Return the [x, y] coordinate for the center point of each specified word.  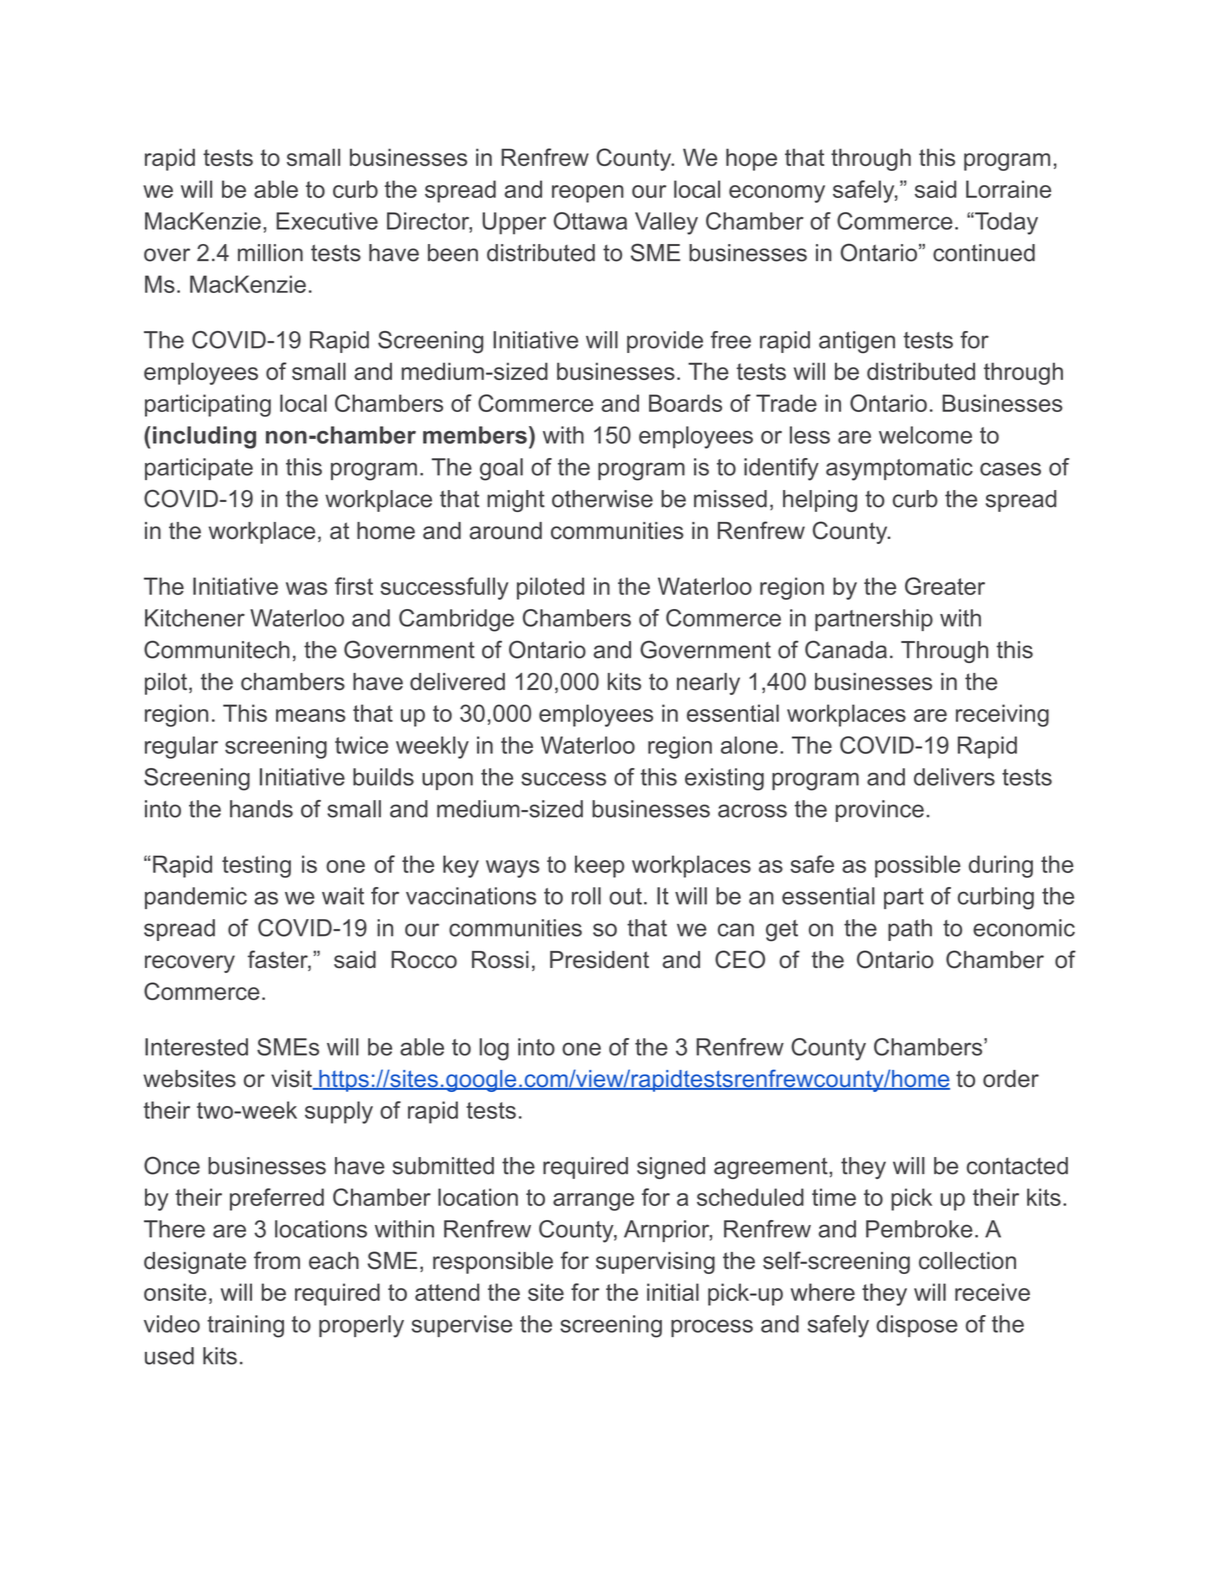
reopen [588, 194]
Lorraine [1008, 189]
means [311, 715]
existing [724, 779]
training [245, 1326]
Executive [327, 221]
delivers [954, 777]
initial [673, 1292]
